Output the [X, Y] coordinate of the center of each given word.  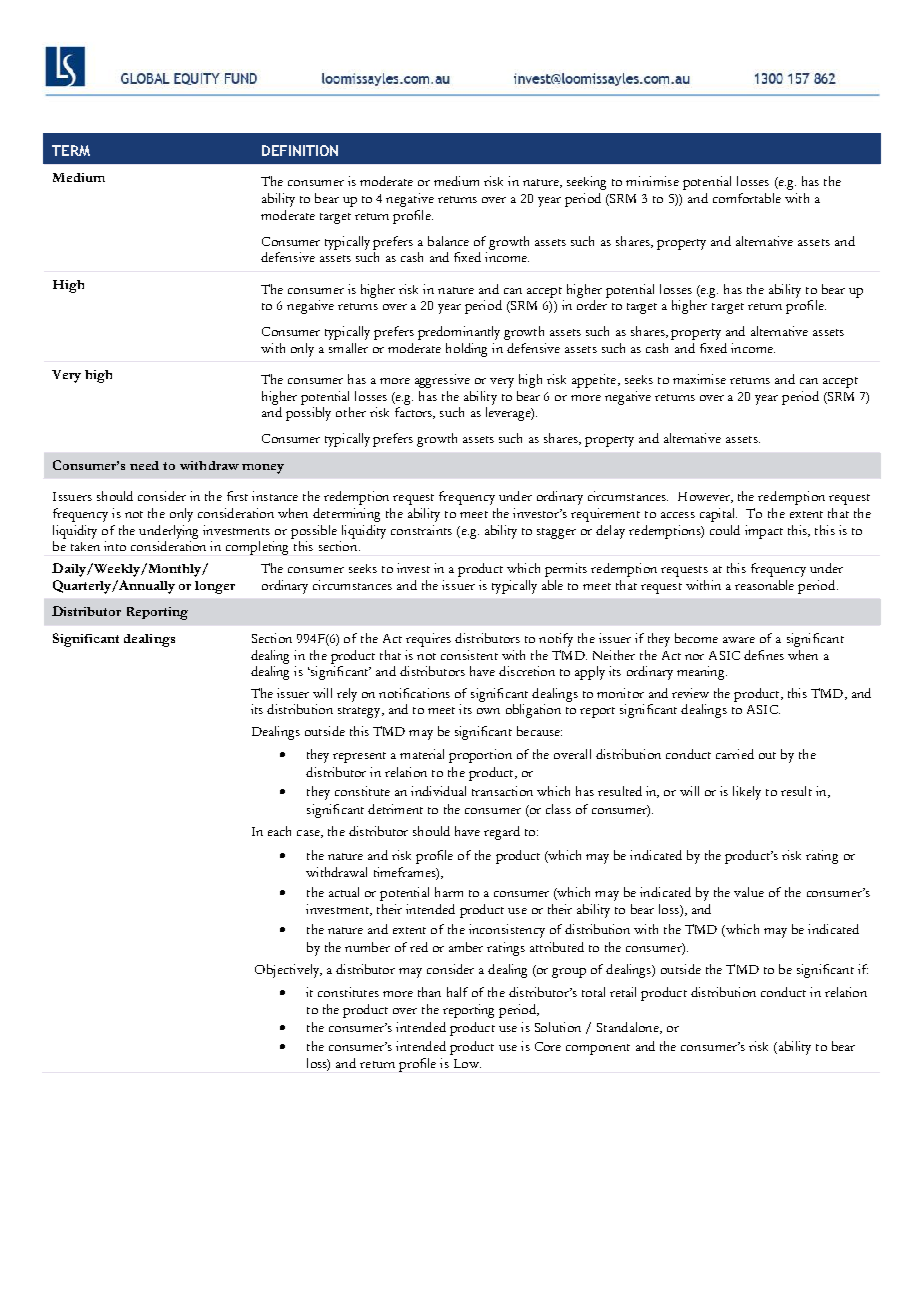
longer [215, 587]
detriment [395, 809]
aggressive [442, 381]
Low [467, 1063]
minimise [652, 181]
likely [747, 793]
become [696, 638]
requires [428, 640]
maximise [699, 379]
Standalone [629, 1028]
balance [448, 241]
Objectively [288, 971]
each [279, 831]
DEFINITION [300, 150]
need [144, 465]
